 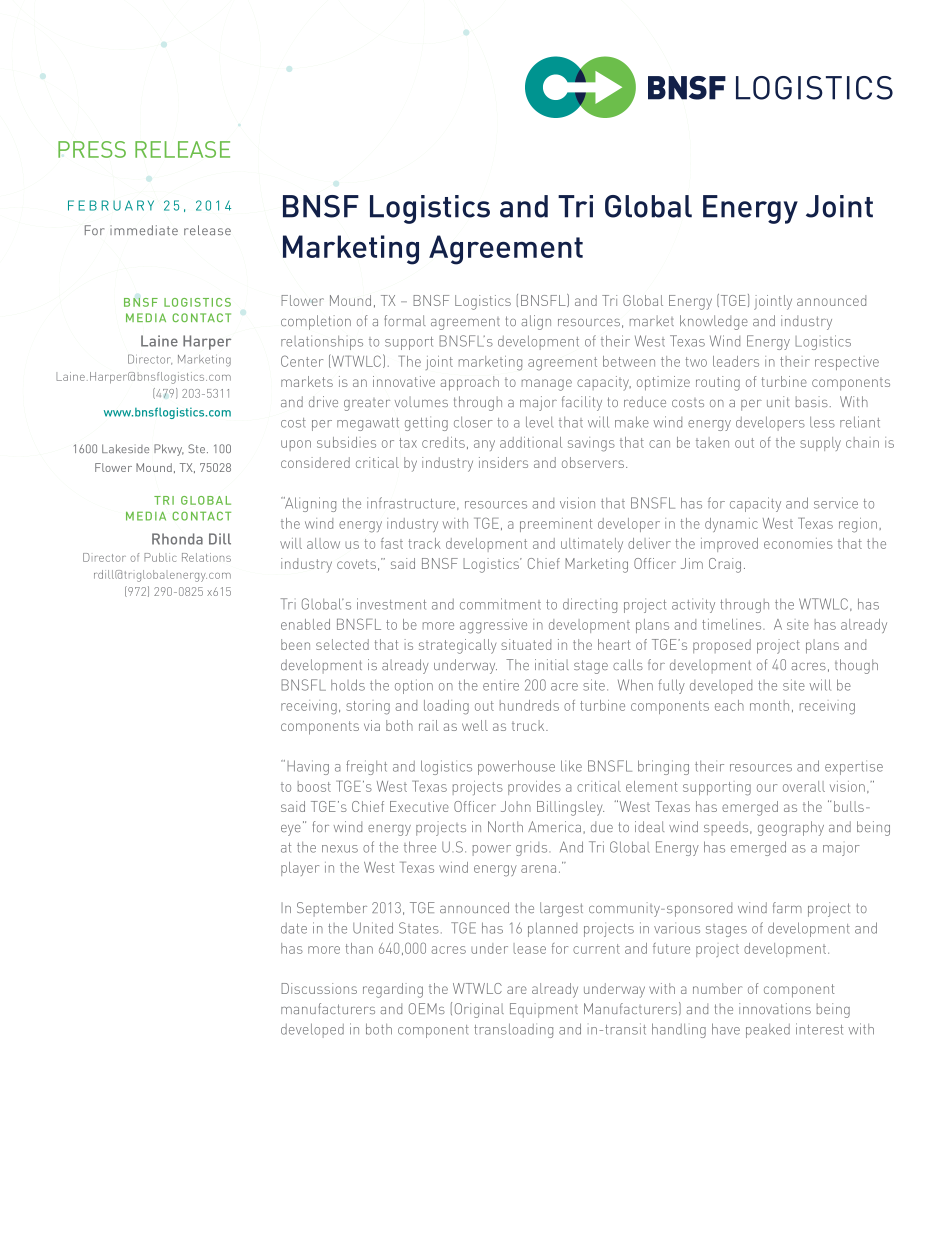 I want to click on FEBRUARY, so click(x=111, y=205).
